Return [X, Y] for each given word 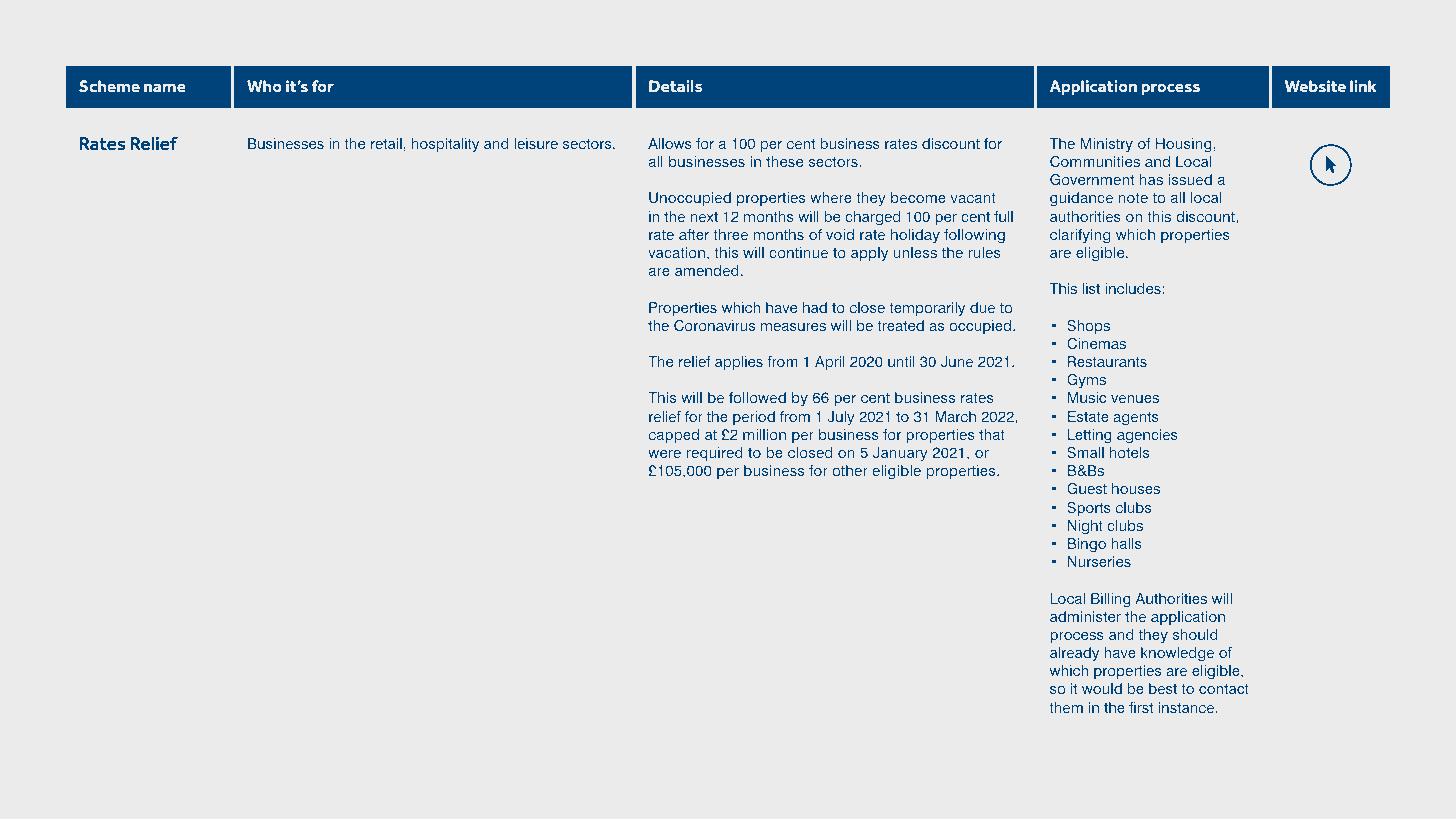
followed [757, 397]
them [1066, 707]
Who [264, 86]
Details [675, 86]
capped [674, 436]
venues [1135, 399]
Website [1315, 86]
